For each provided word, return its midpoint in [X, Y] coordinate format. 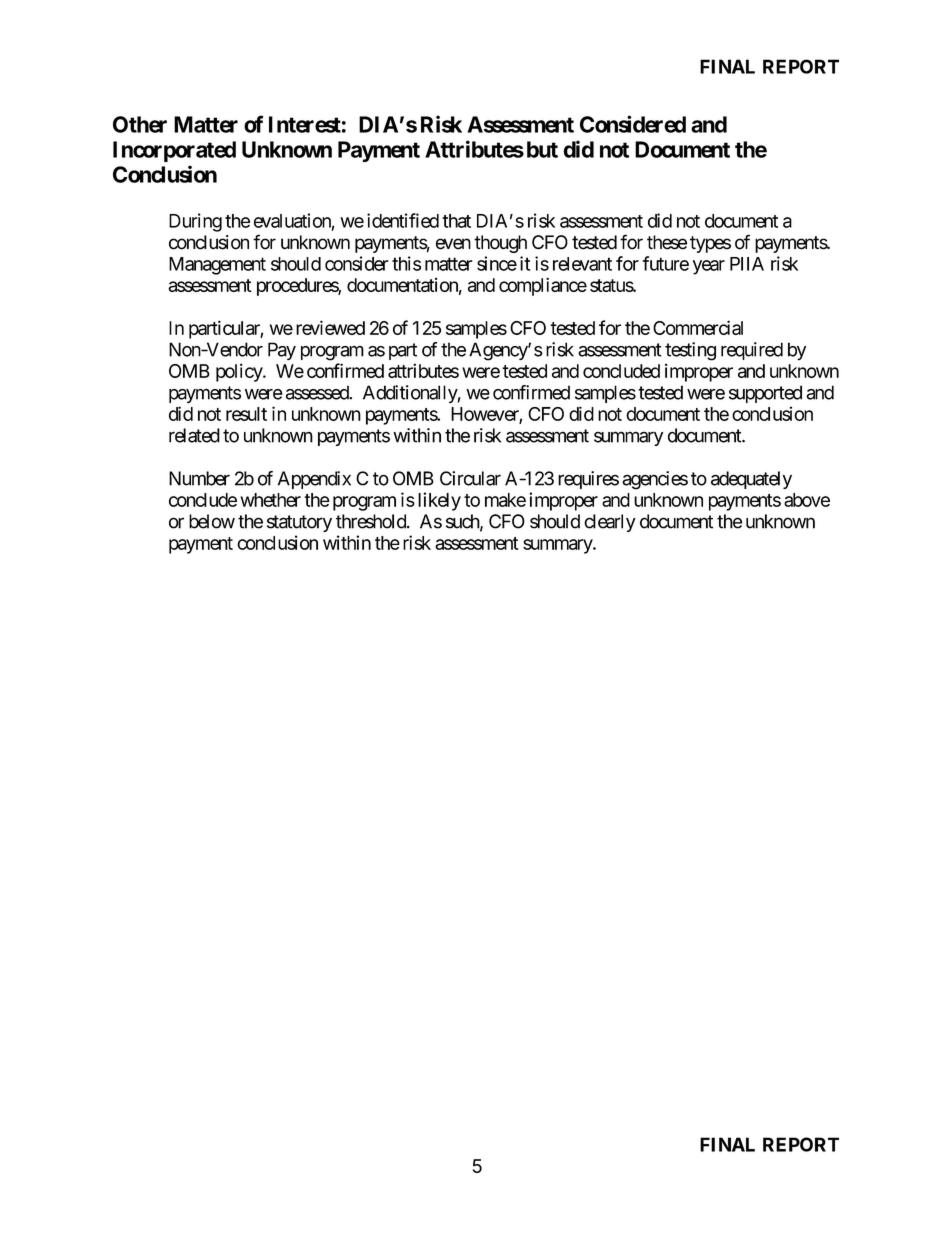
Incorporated [174, 151]
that [456, 221]
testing [690, 351]
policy [240, 372]
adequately [751, 480]
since [497, 263]
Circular [470, 478]
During [195, 222]
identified [403, 220]
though [500, 244]
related [194, 435]
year [709, 267]
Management [217, 266]
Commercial [698, 327]
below [212, 521]
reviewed [330, 327]
